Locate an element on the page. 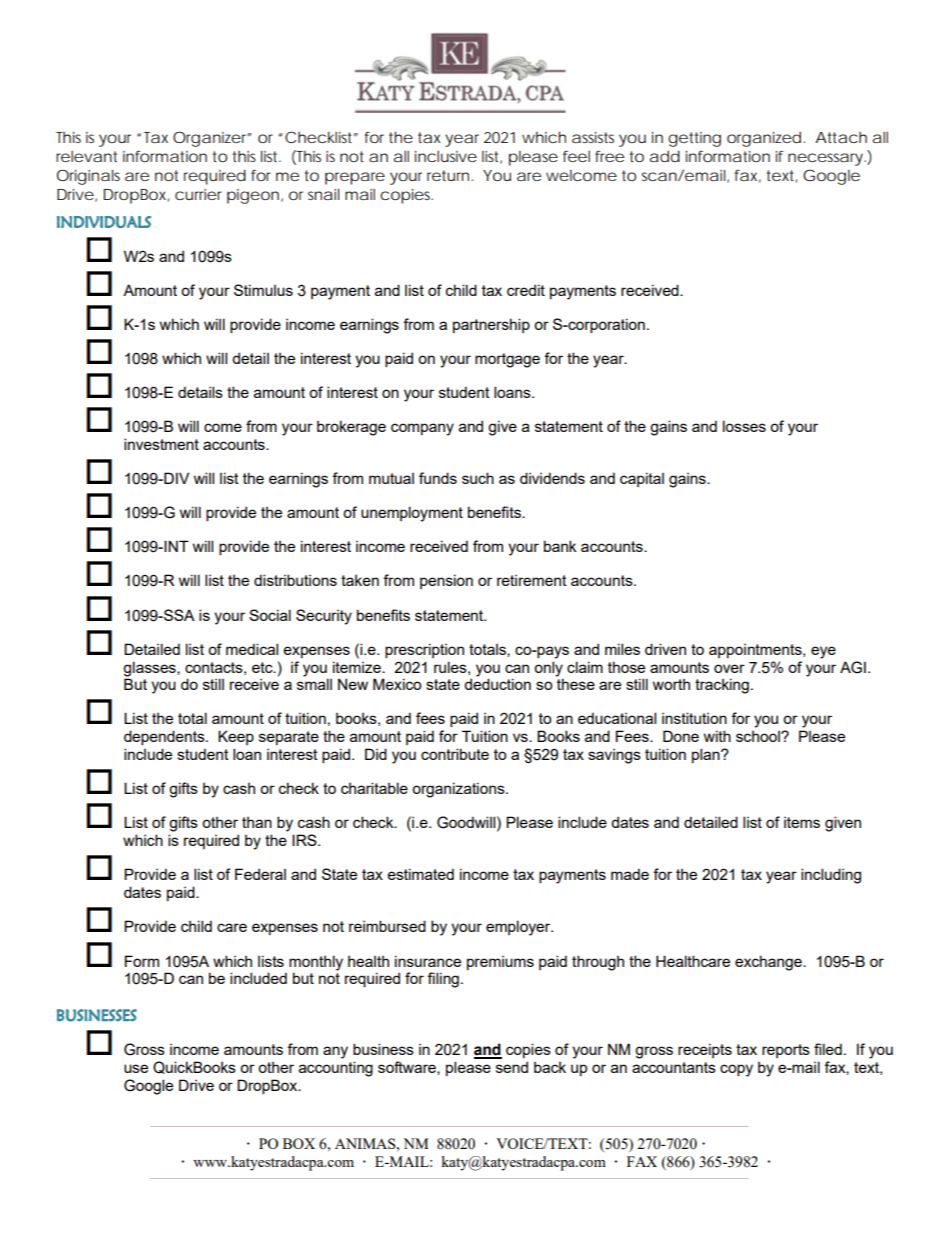 This page has height=1233, width=952. estimated is located at coordinates (420, 874).
